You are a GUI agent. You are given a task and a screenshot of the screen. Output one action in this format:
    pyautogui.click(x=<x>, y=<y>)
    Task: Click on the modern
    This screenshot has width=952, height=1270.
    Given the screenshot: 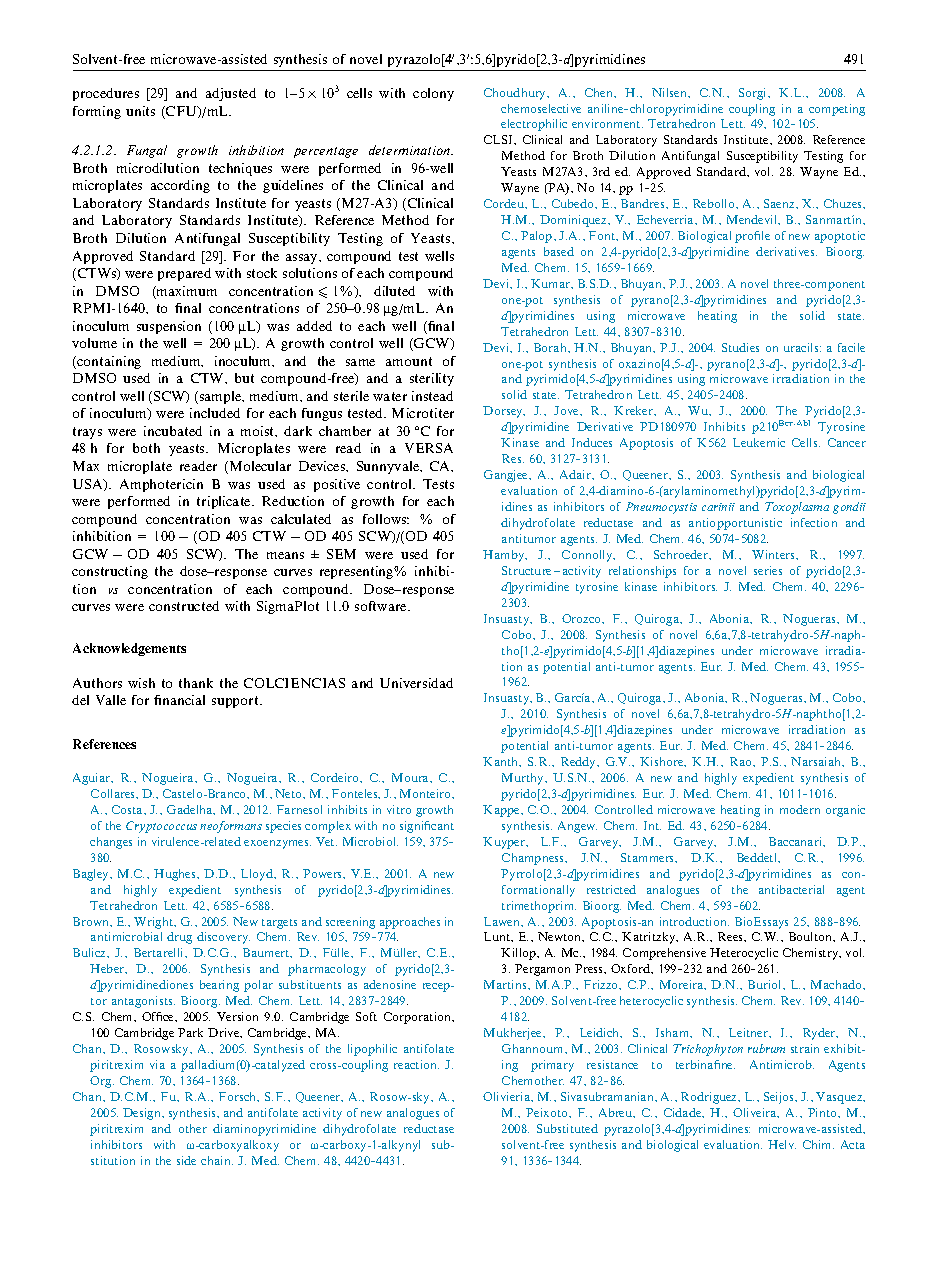 What is the action you would take?
    pyautogui.click(x=800, y=809)
